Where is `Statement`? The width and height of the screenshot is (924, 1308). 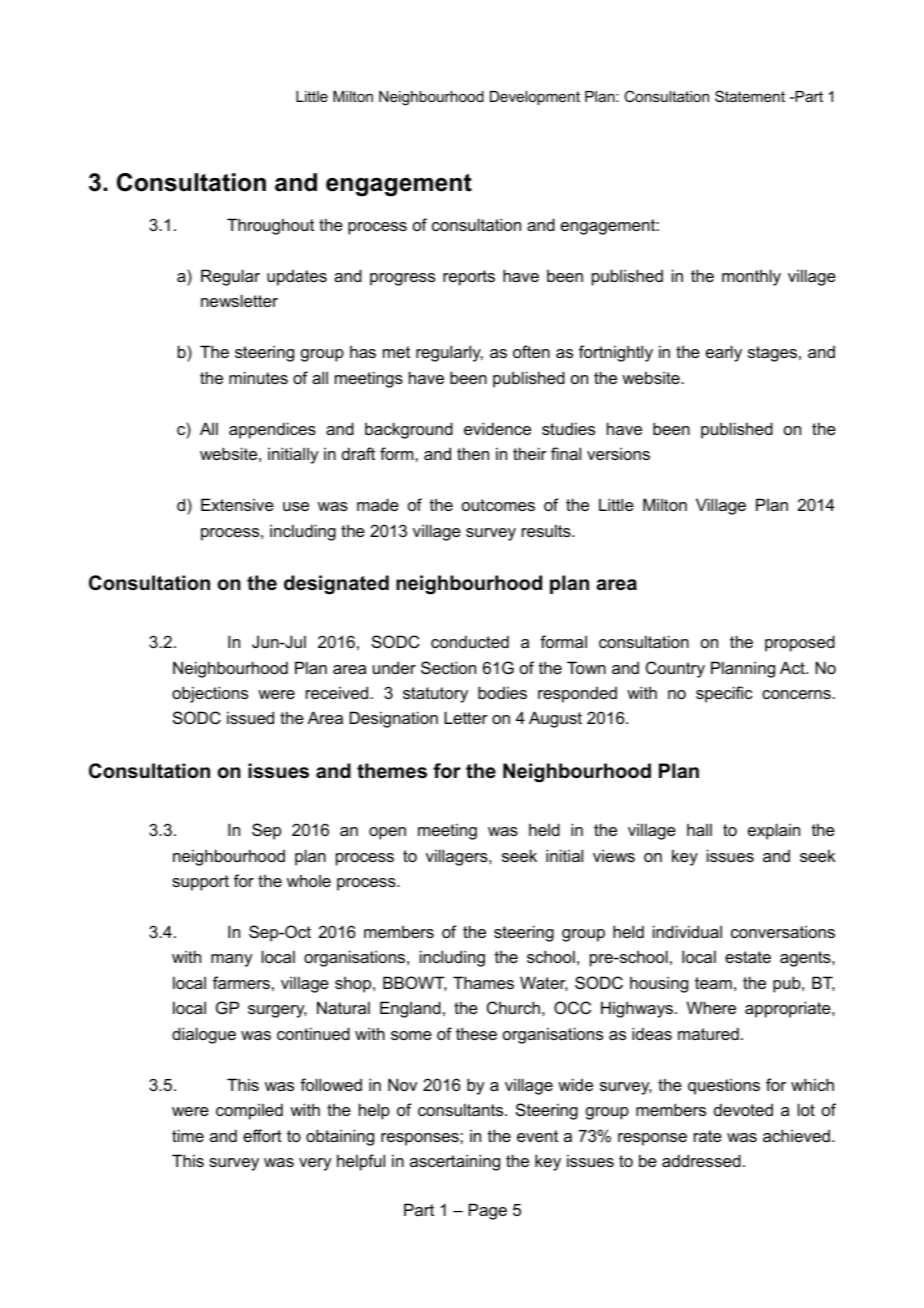 Statement is located at coordinates (750, 96).
